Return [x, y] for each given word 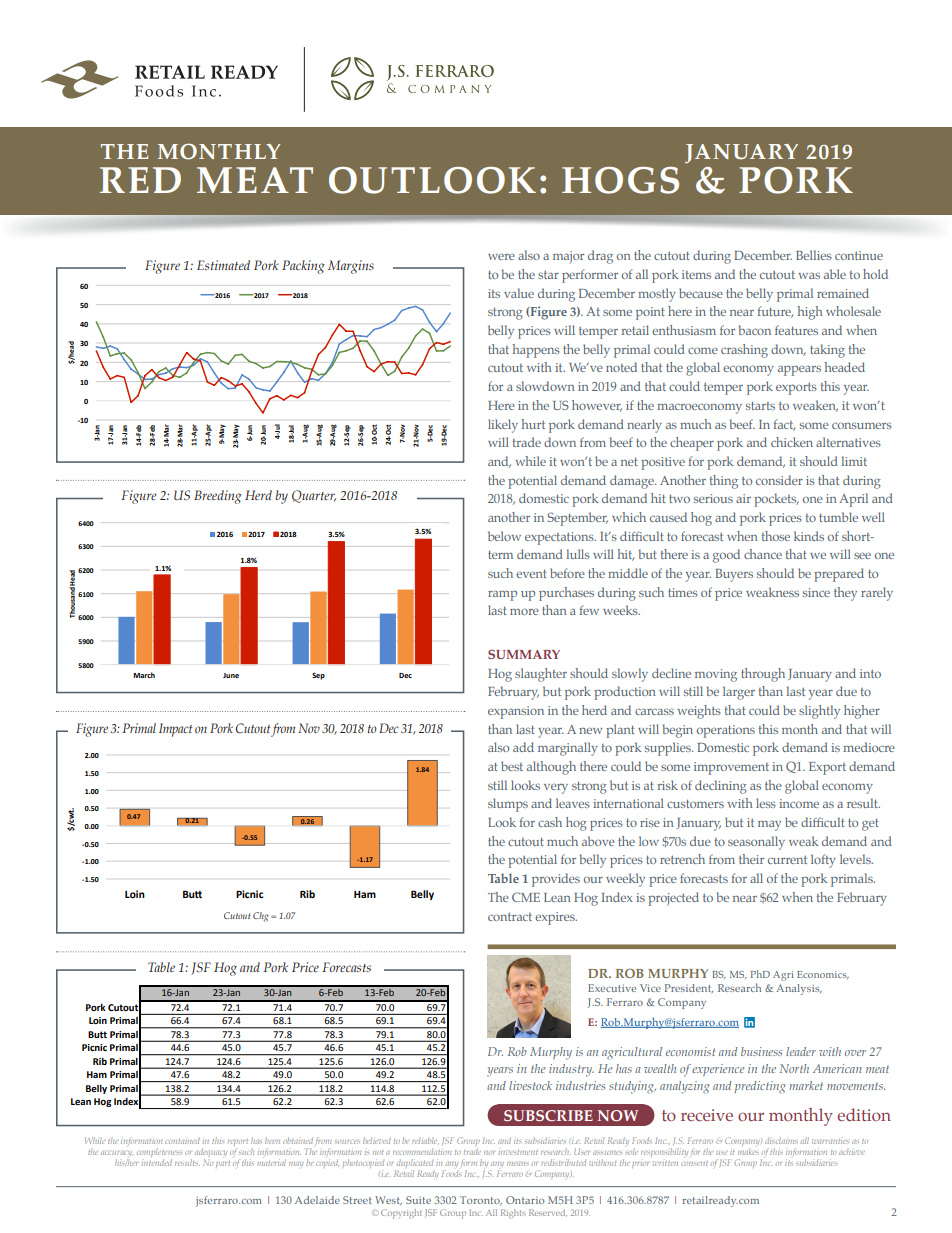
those [775, 536]
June [231, 675]
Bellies [814, 255]
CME [526, 897]
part [223, 1164]
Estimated [223, 265]
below [504, 536]
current [787, 859]
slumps [508, 805]
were [501, 257]
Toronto [481, 1201]
